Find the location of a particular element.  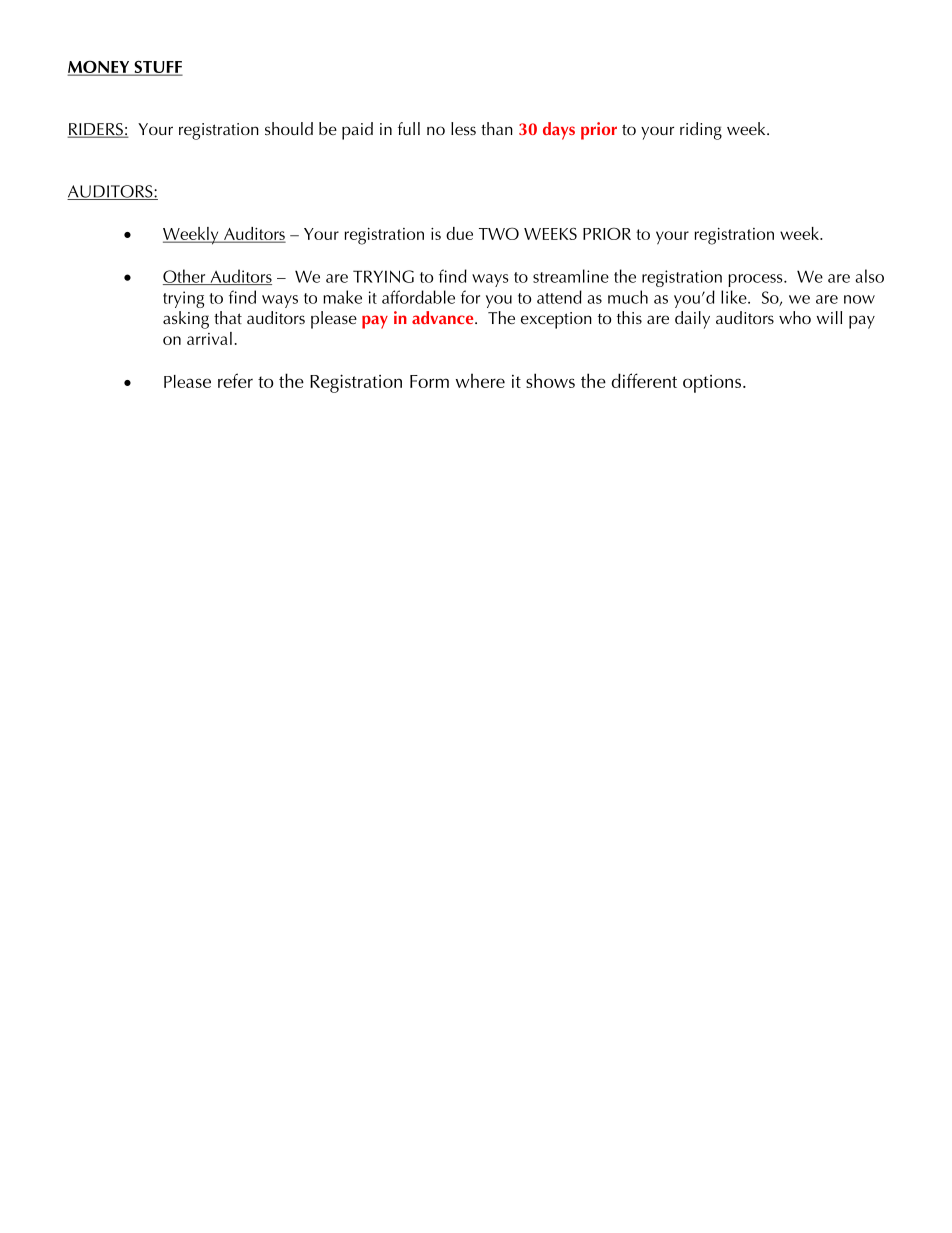

like is located at coordinates (735, 297).
